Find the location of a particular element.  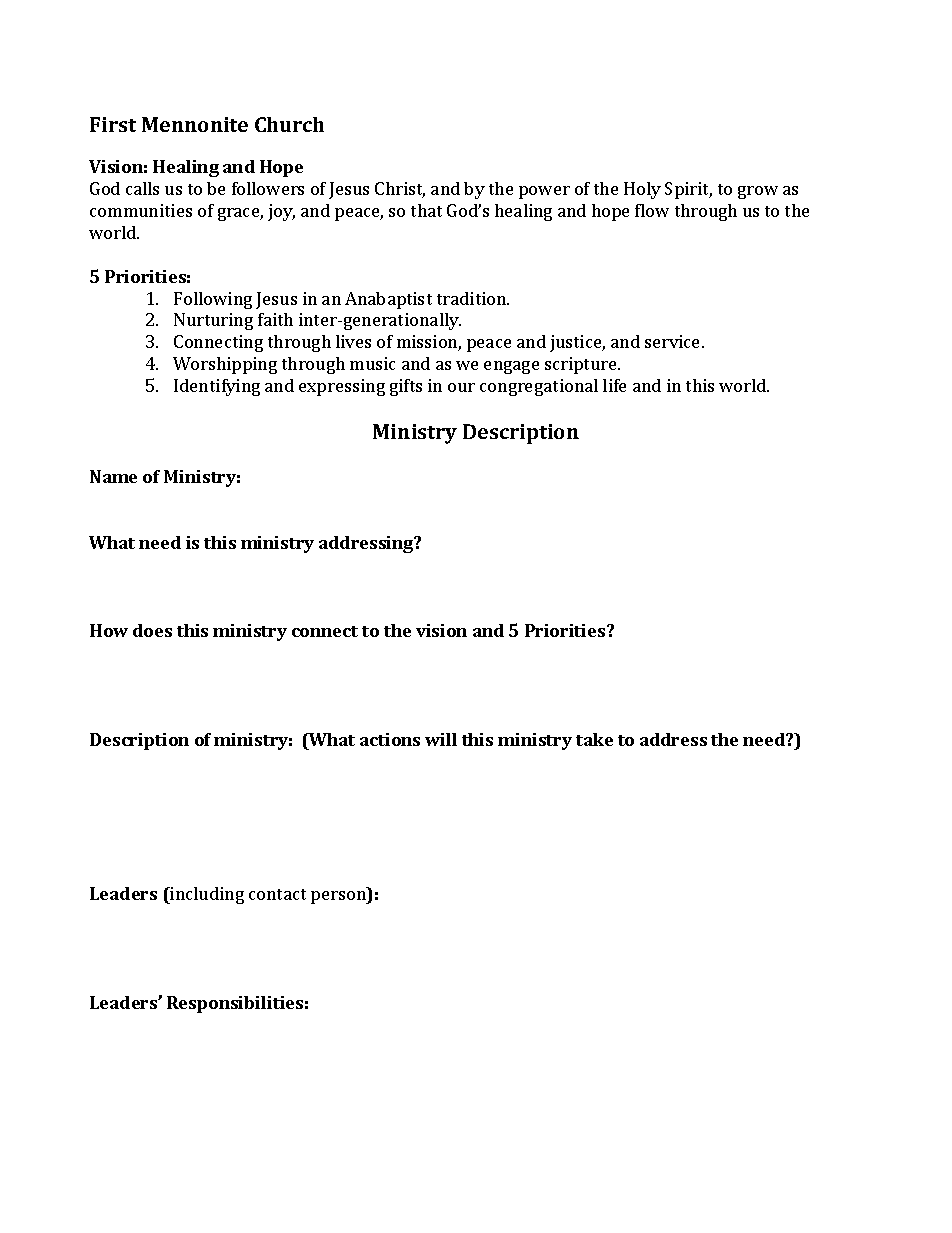

Spirit is located at coordinates (688, 190).
